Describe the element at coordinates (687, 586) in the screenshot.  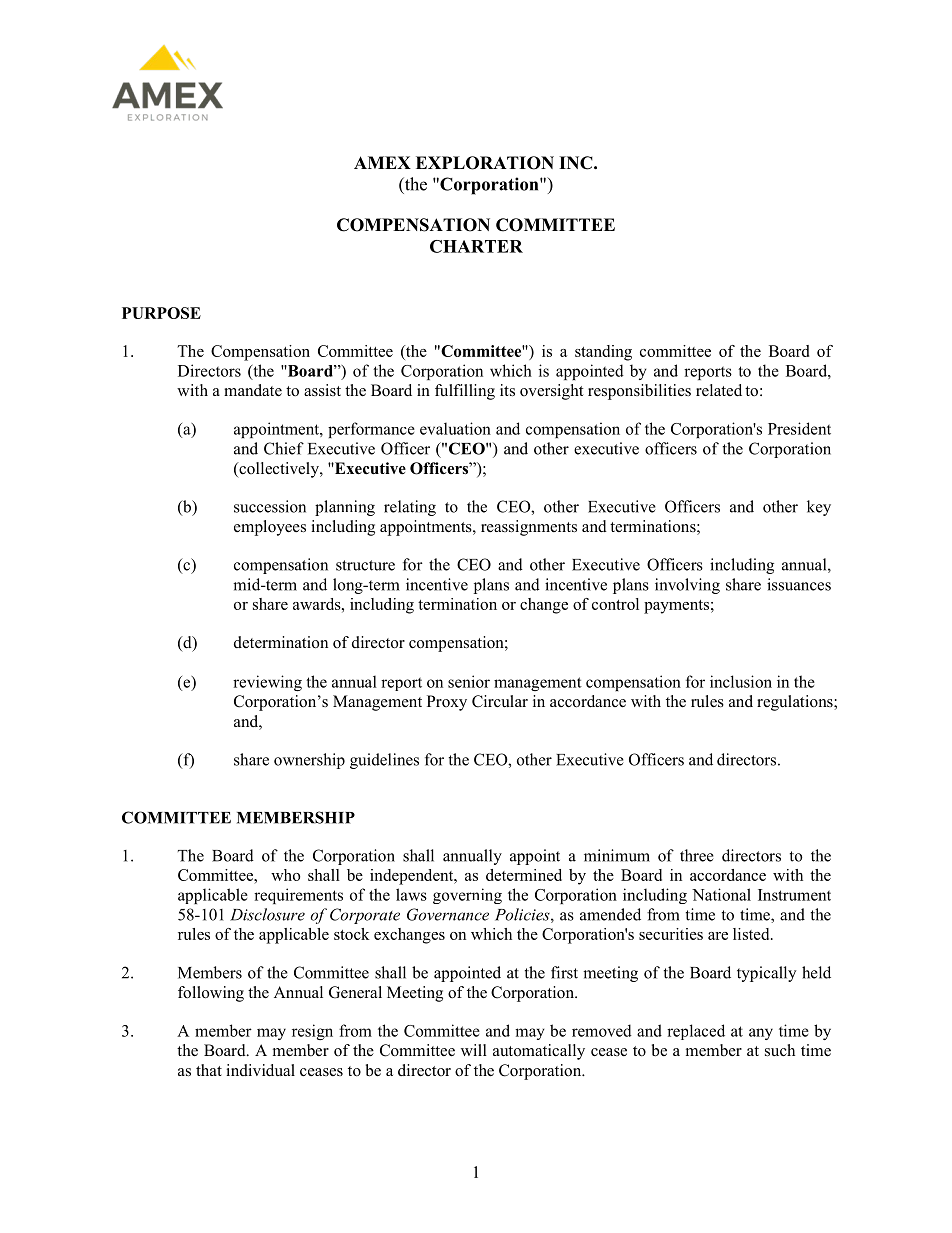
I see `involving` at that location.
